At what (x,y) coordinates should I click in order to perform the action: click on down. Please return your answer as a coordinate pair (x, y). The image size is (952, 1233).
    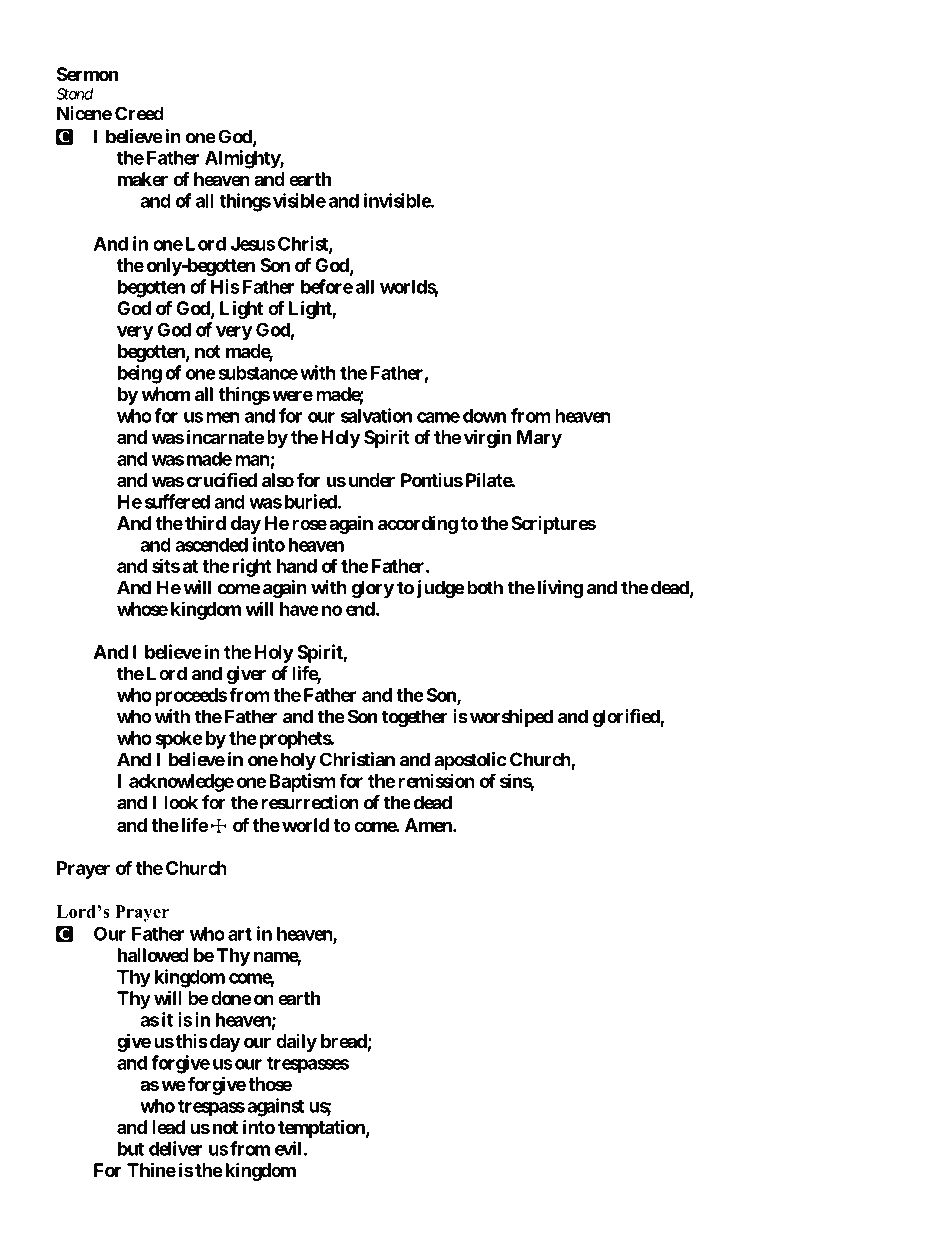
    Looking at the image, I should click on (485, 416).
